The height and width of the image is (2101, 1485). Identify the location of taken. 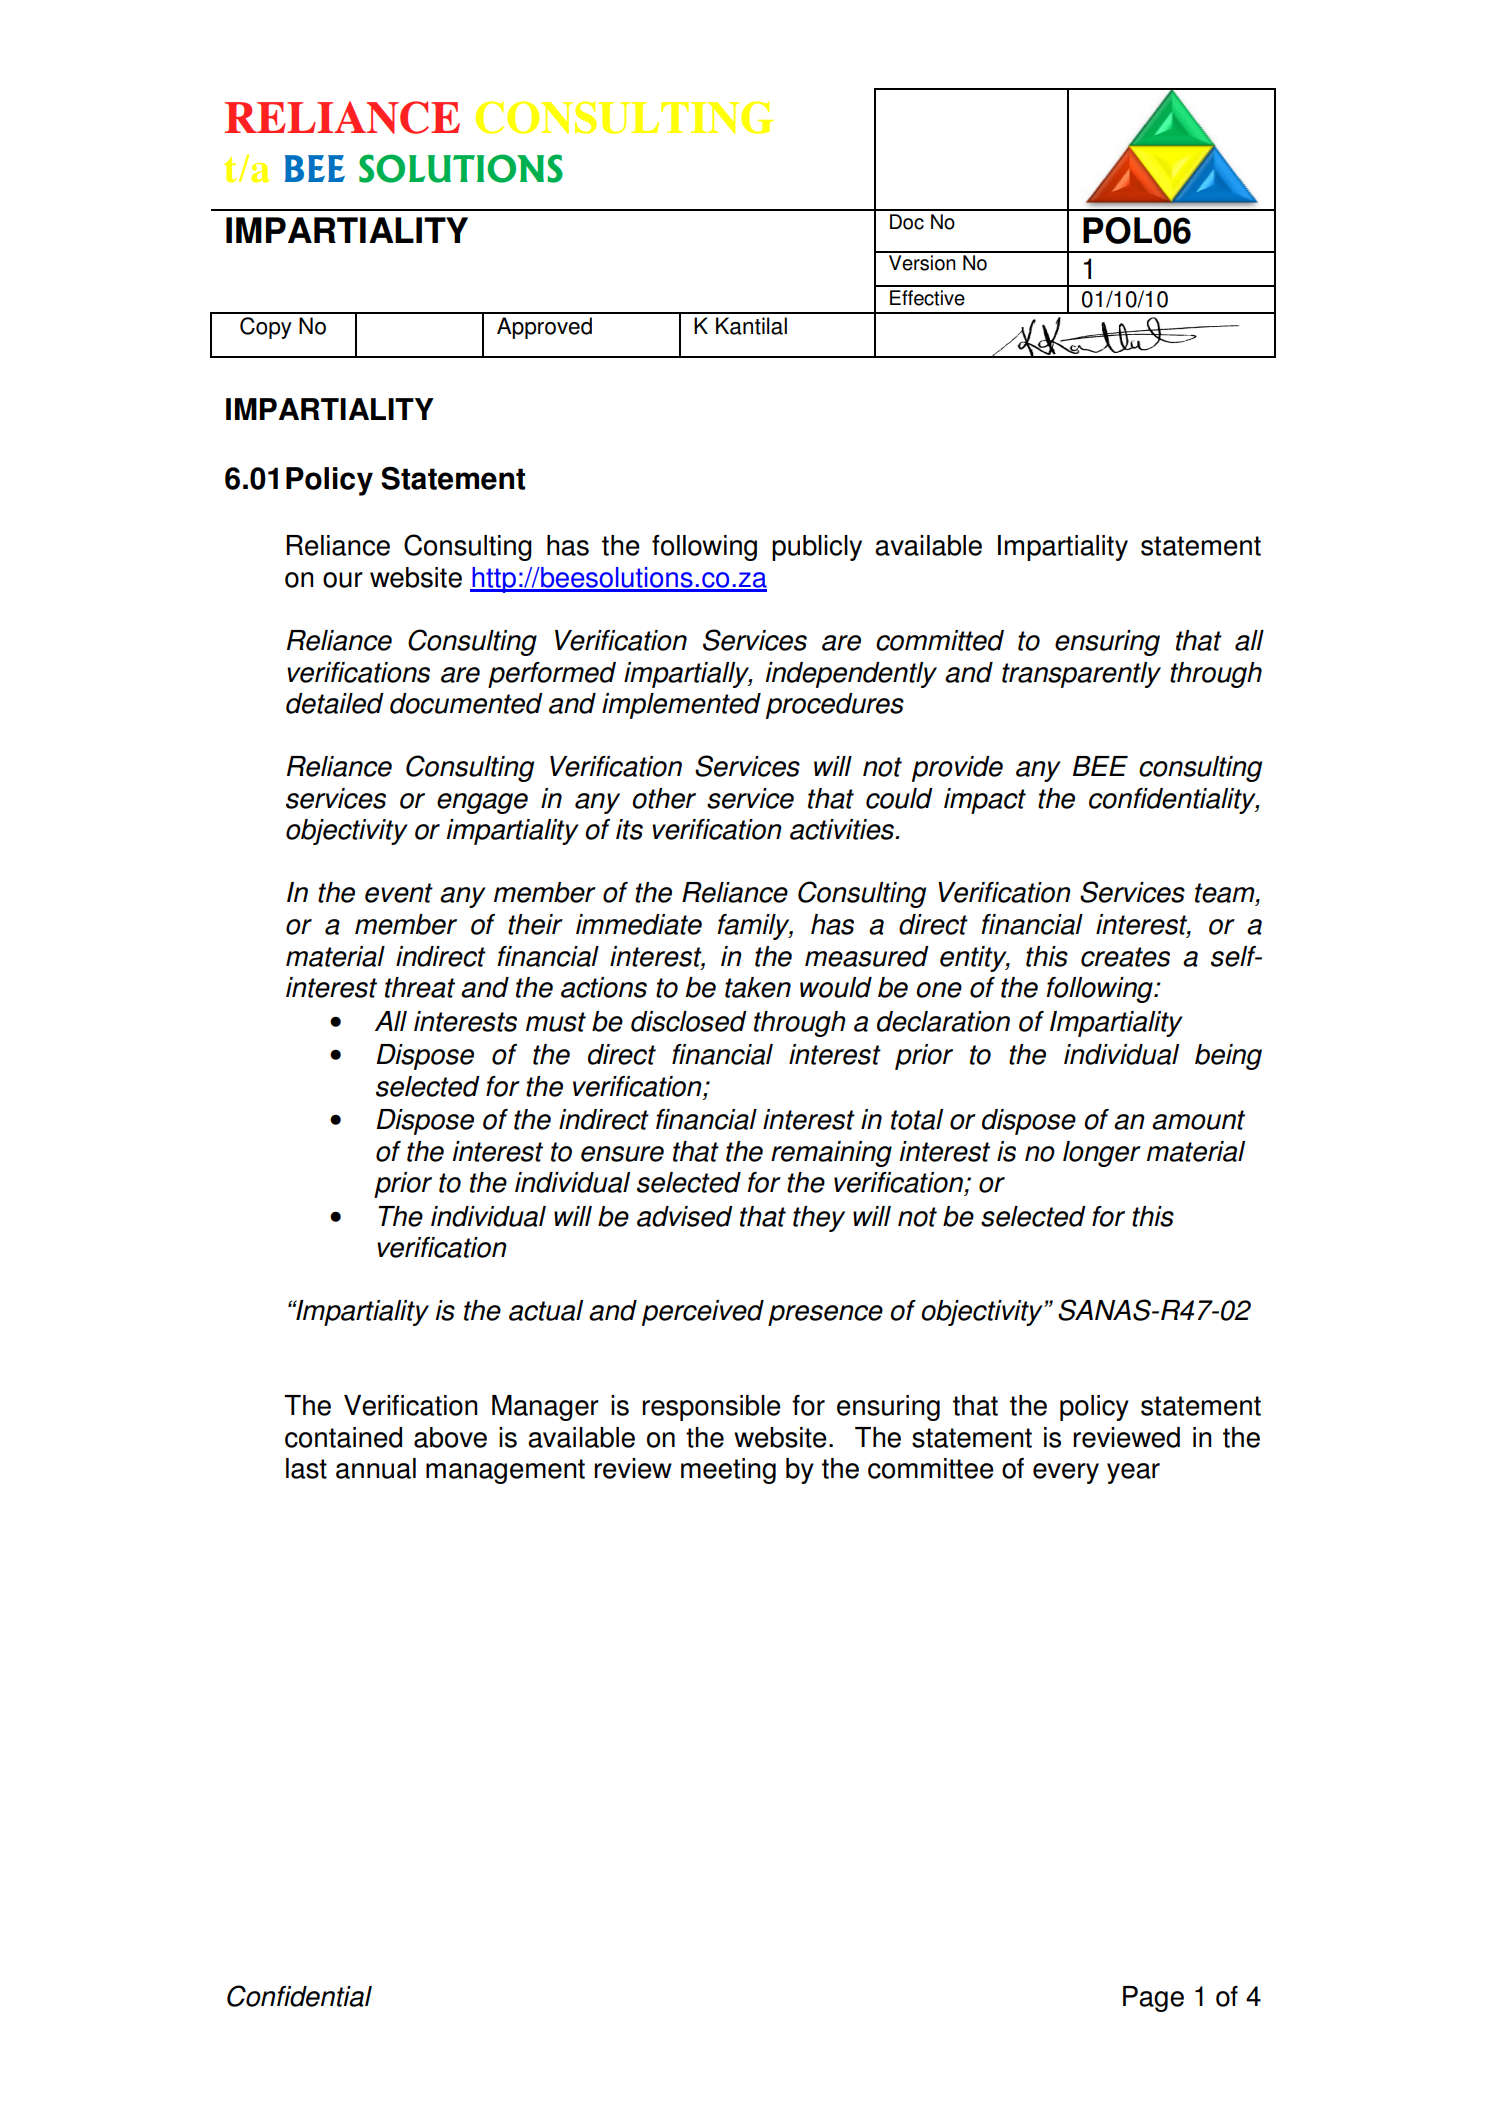
(758, 987).
